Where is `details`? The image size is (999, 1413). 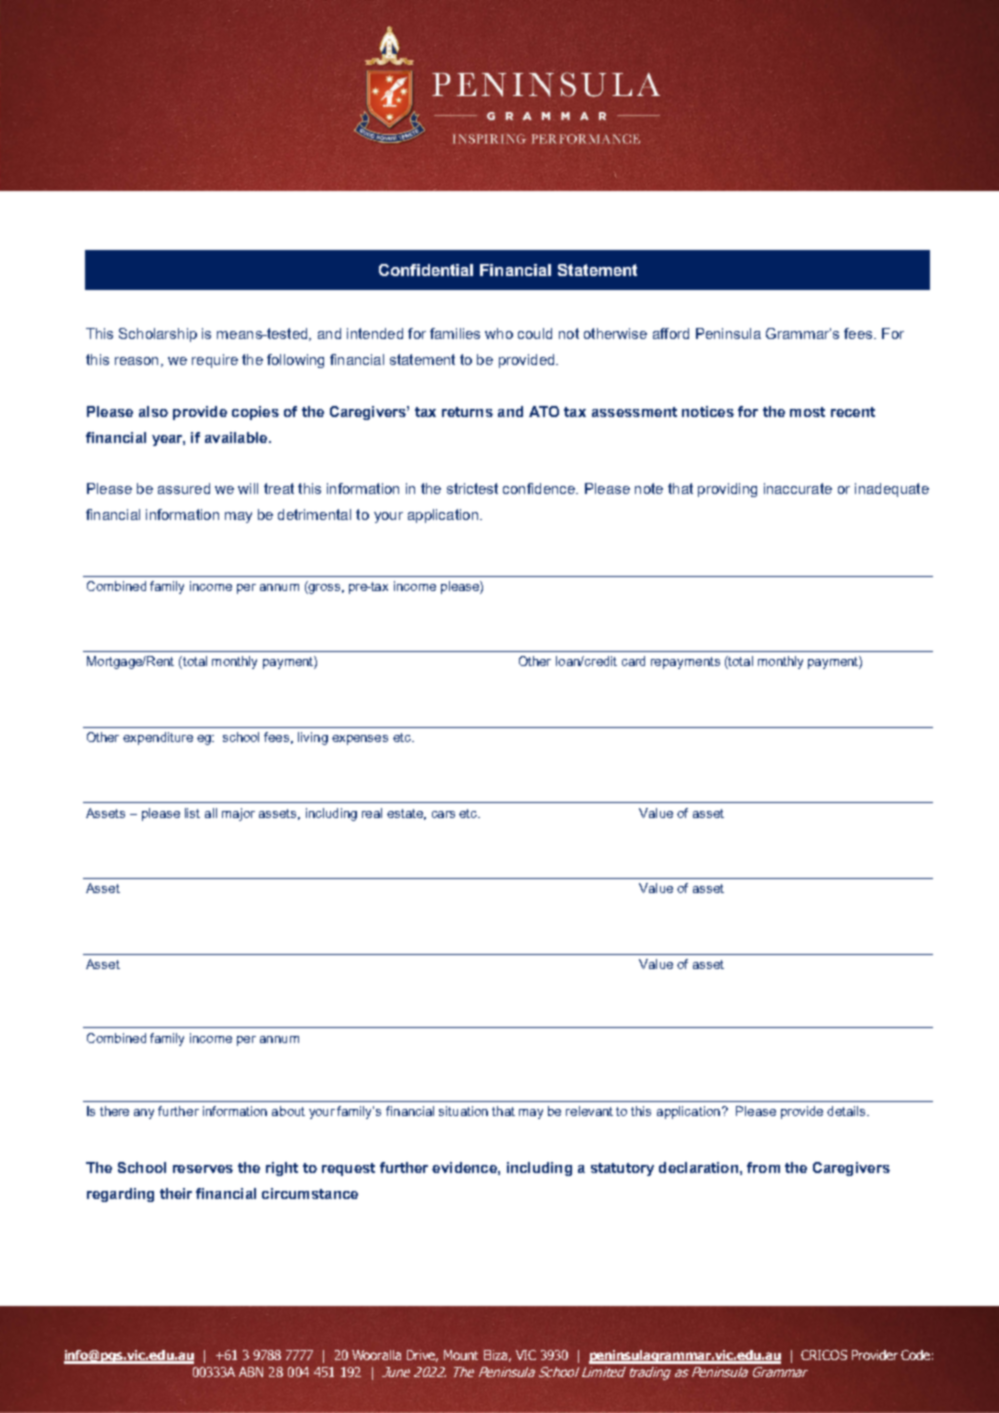
details is located at coordinates (847, 1111).
